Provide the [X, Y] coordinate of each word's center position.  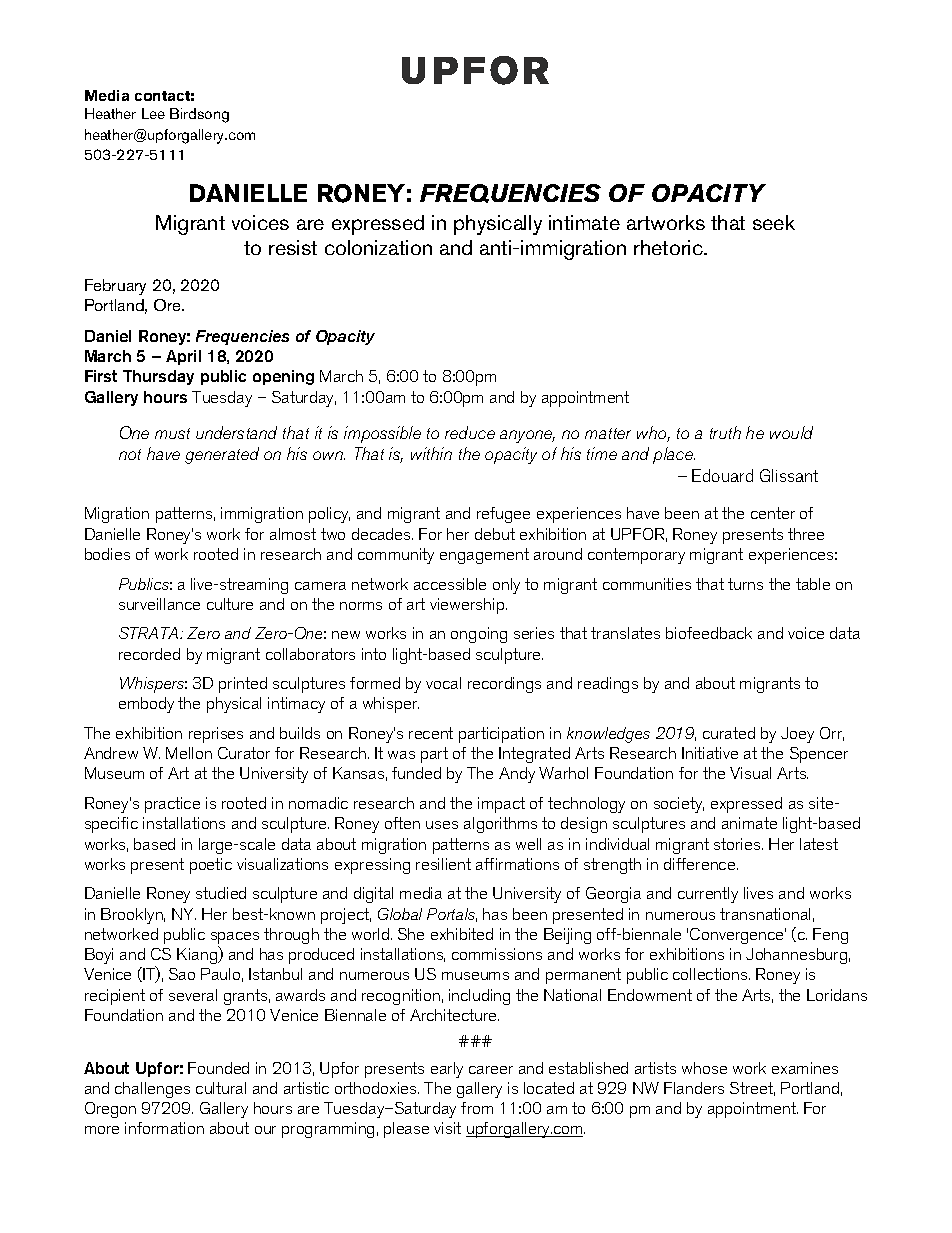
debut [495, 534]
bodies [107, 554]
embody [146, 705]
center [773, 513]
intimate [584, 222]
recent [431, 733]
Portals [452, 915]
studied [221, 893]
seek [774, 222]
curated [729, 733]
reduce [470, 432]
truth [725, 432]
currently [708, 895]
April [183, 357]
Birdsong [199, 115]
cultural [221, 1088]
